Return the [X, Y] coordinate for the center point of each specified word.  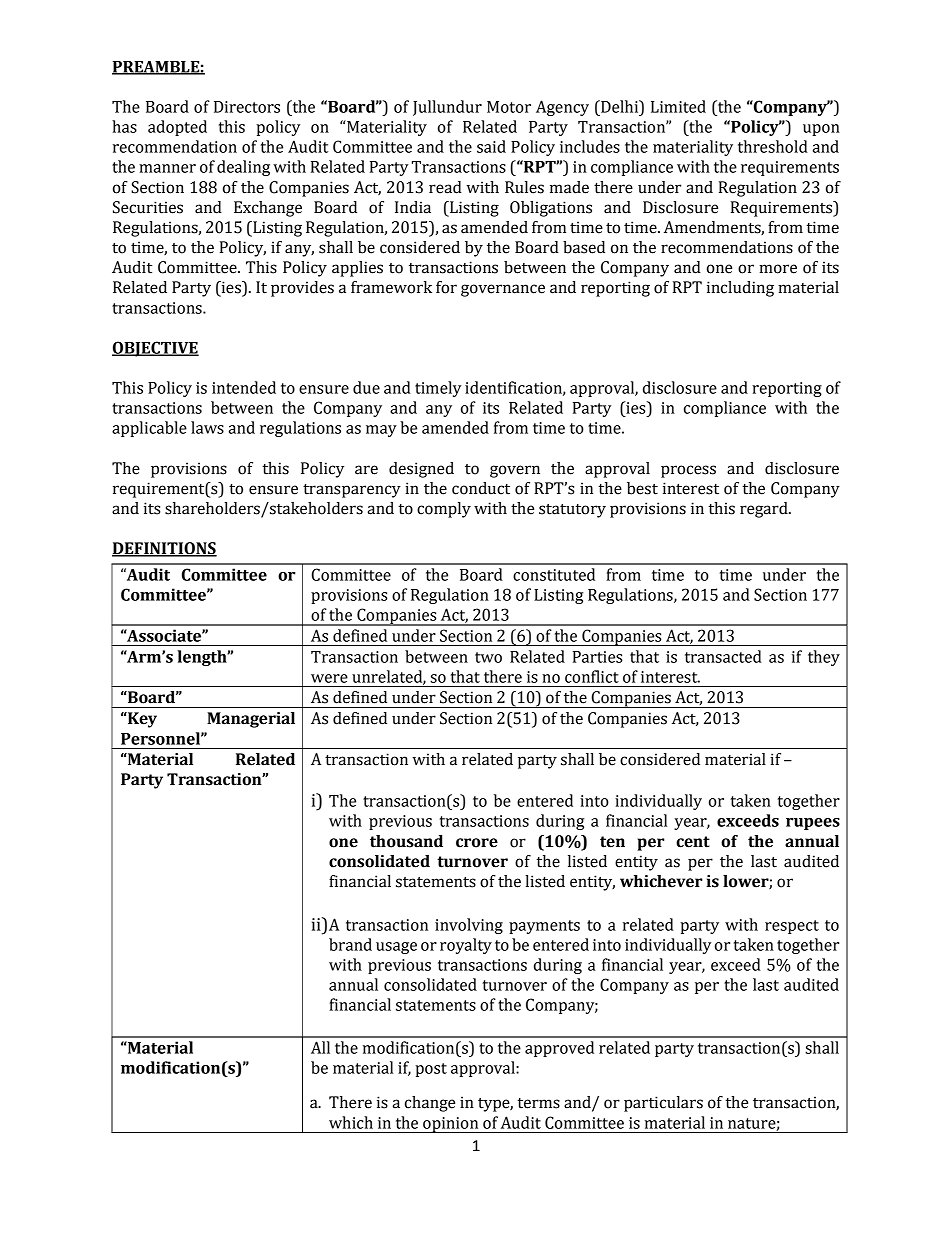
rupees [813, 824]
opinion [451, 1125]
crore [477, 843]
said [491, 146]
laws [207, 427]
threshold [773, 146]
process [688, 471]
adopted [177, 128]
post [431, 1070]
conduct [481, 488]
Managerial [251, 720]
